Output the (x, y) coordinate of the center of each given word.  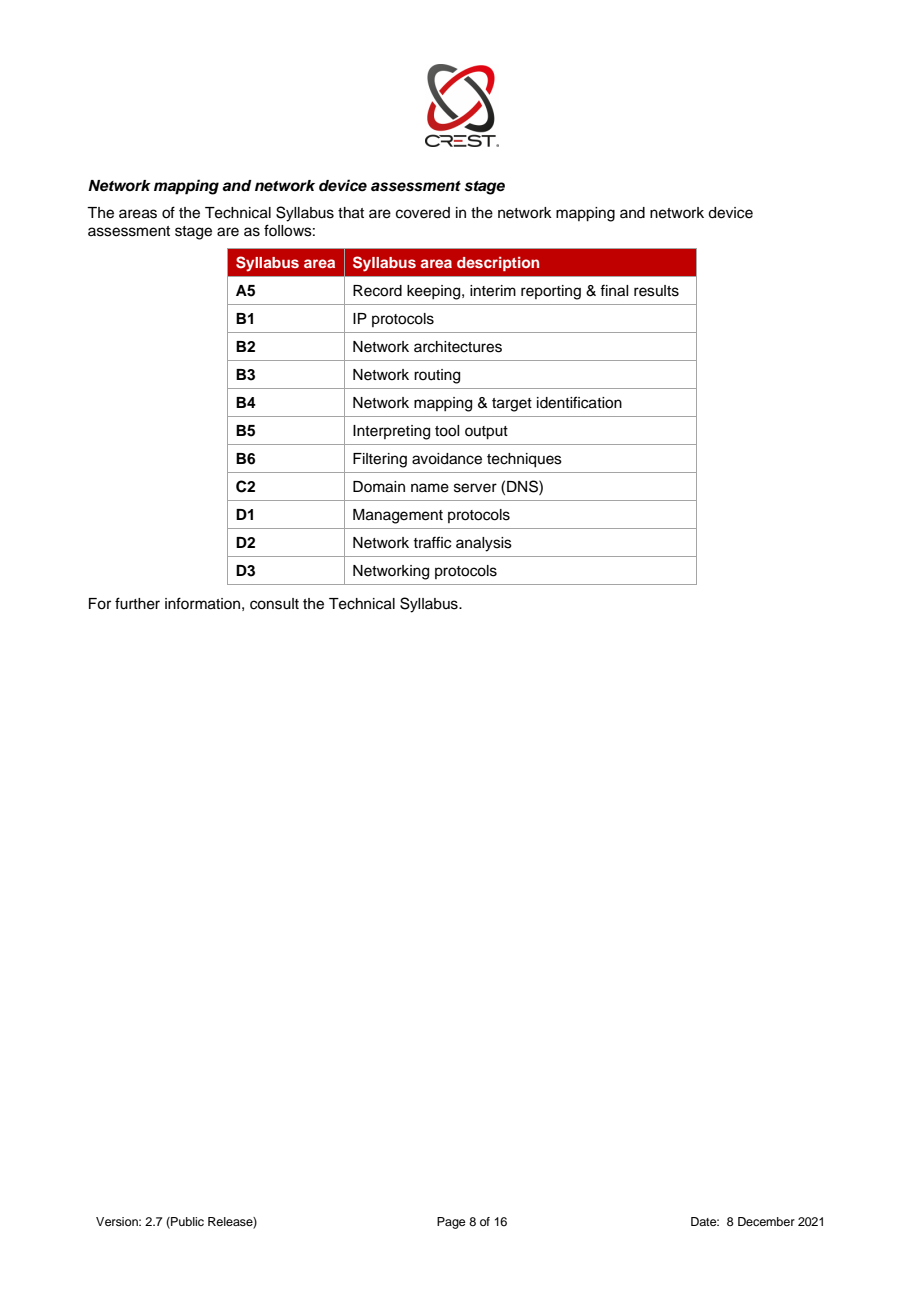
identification (579, 402)
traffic (432, 542)
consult (274, 604)
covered (423, 213)
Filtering (380, 460)
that (351, 213)
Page (451, 1223)
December (766, 1221)
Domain (379, 487)
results (656, 291)
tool (447, 431)
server (475, 488)
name (430, 488)
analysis (484, 544)
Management (398, 516)
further (137, 603)
